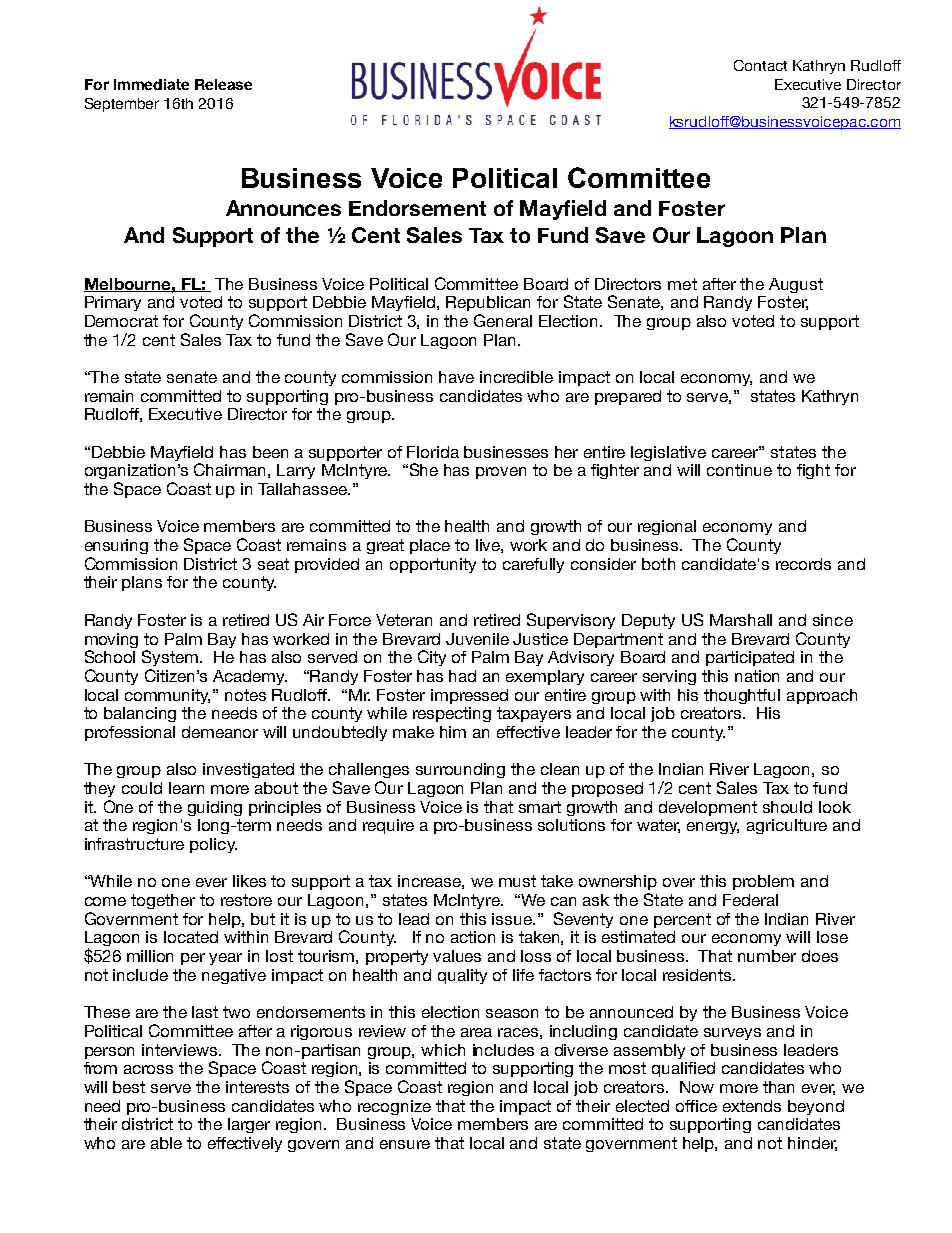 This page has width=952, height=1233. I want to click on surrounding, so click(460, 770).
